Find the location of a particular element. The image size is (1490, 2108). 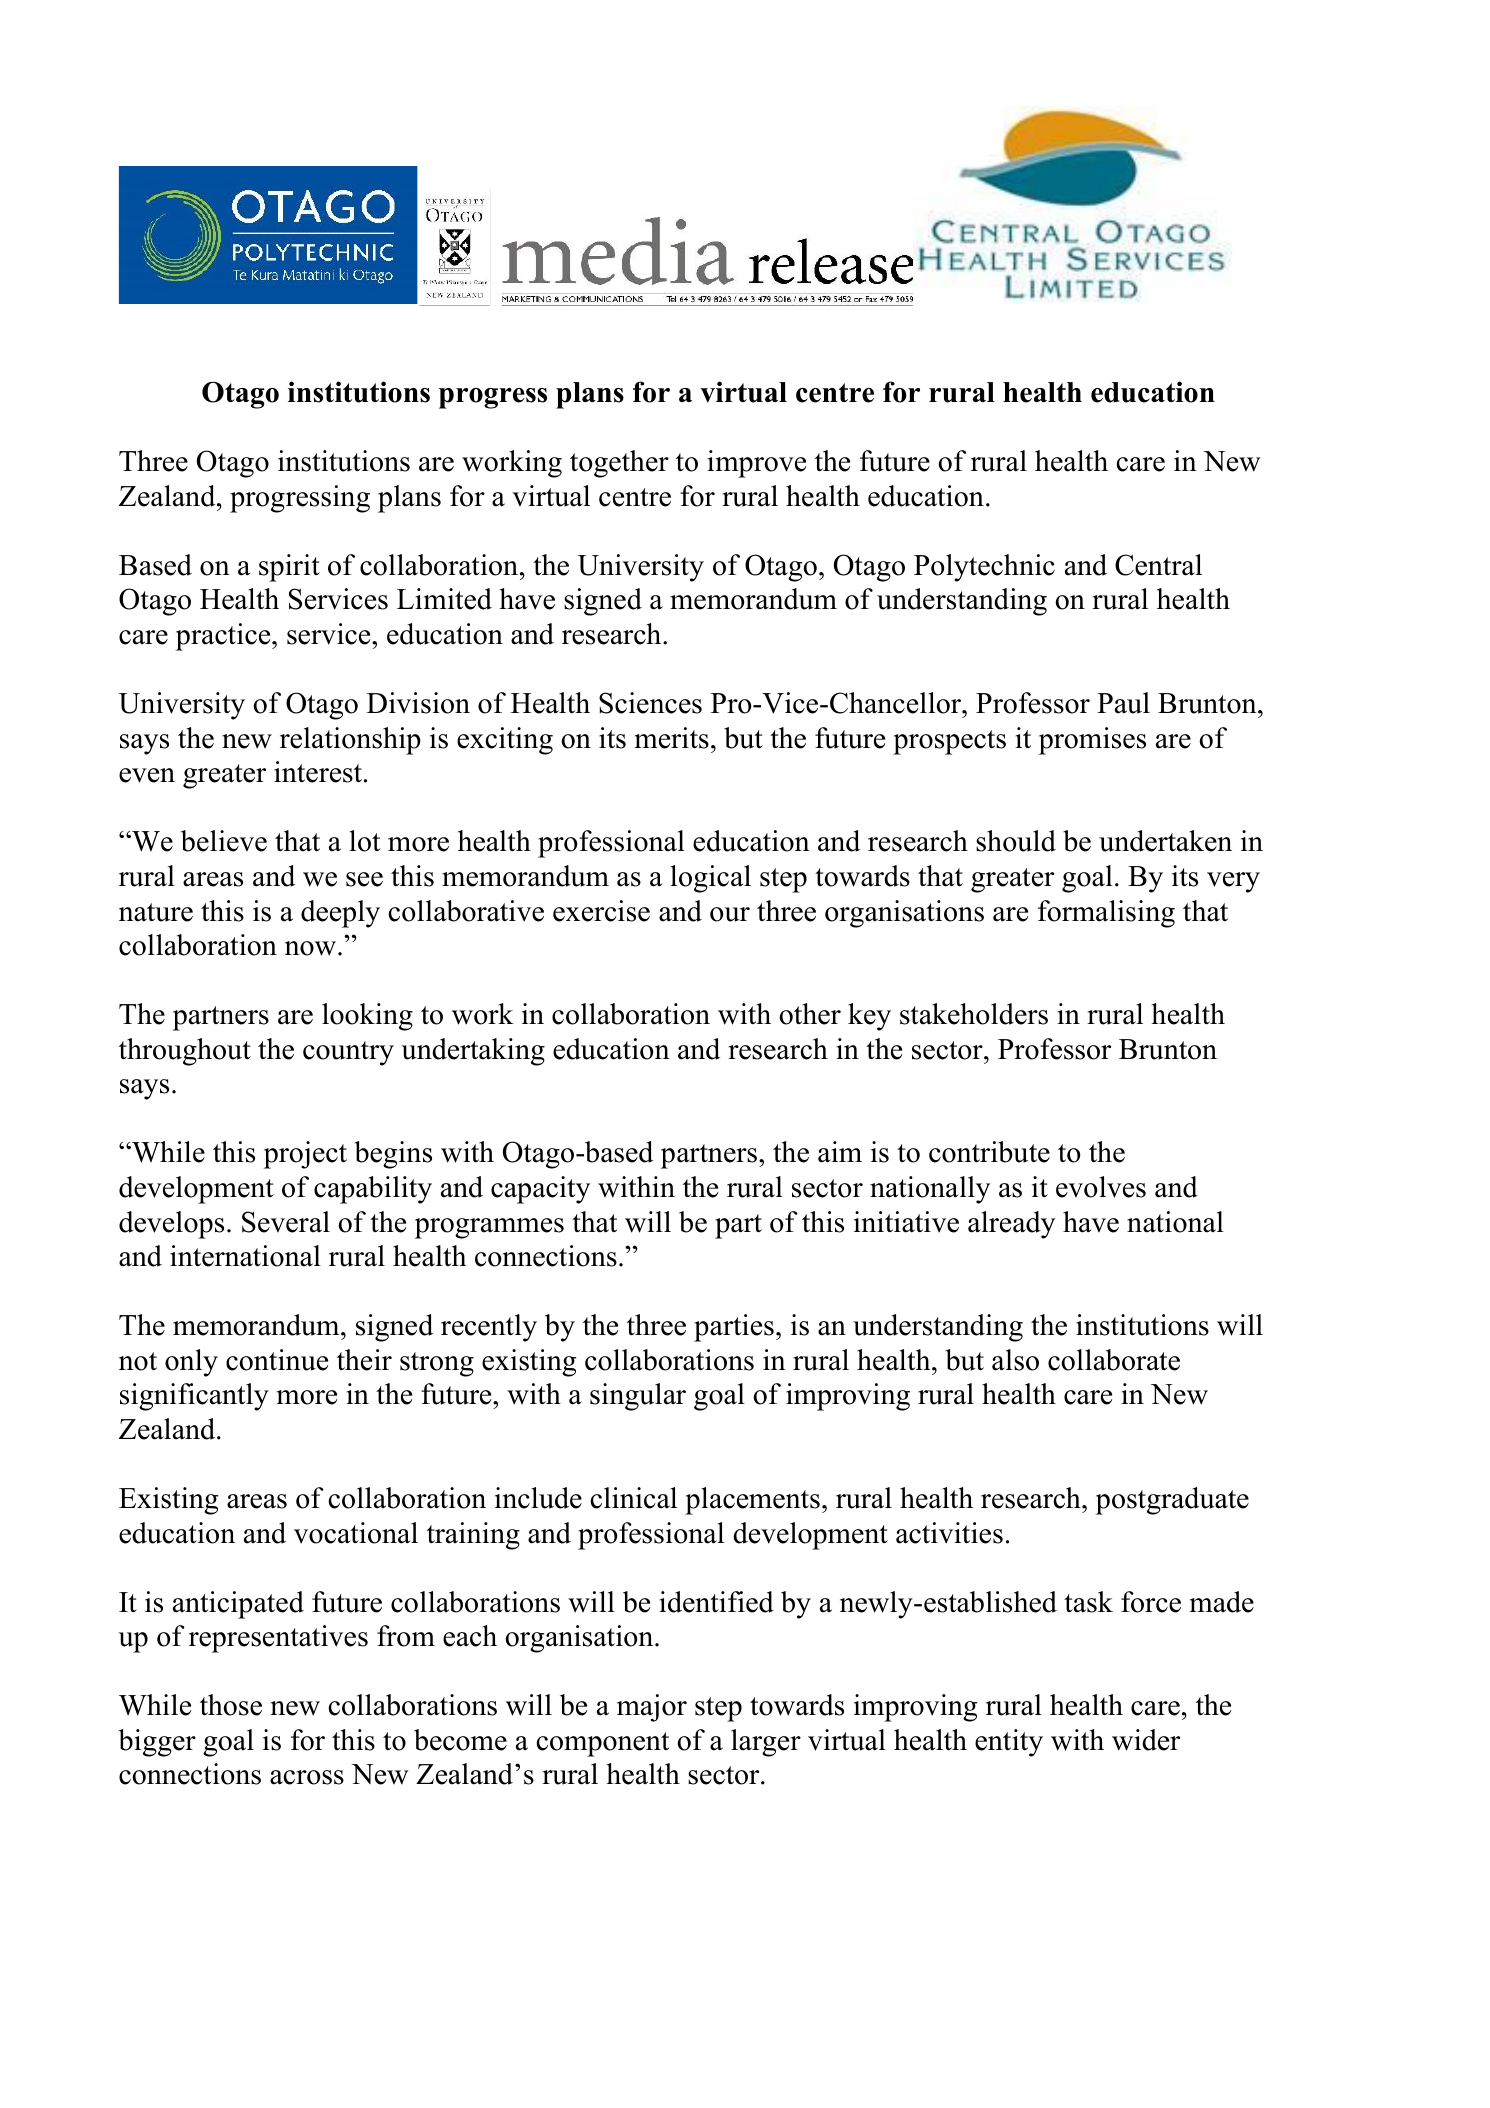

Central is located at coordinates (1158, 565).
